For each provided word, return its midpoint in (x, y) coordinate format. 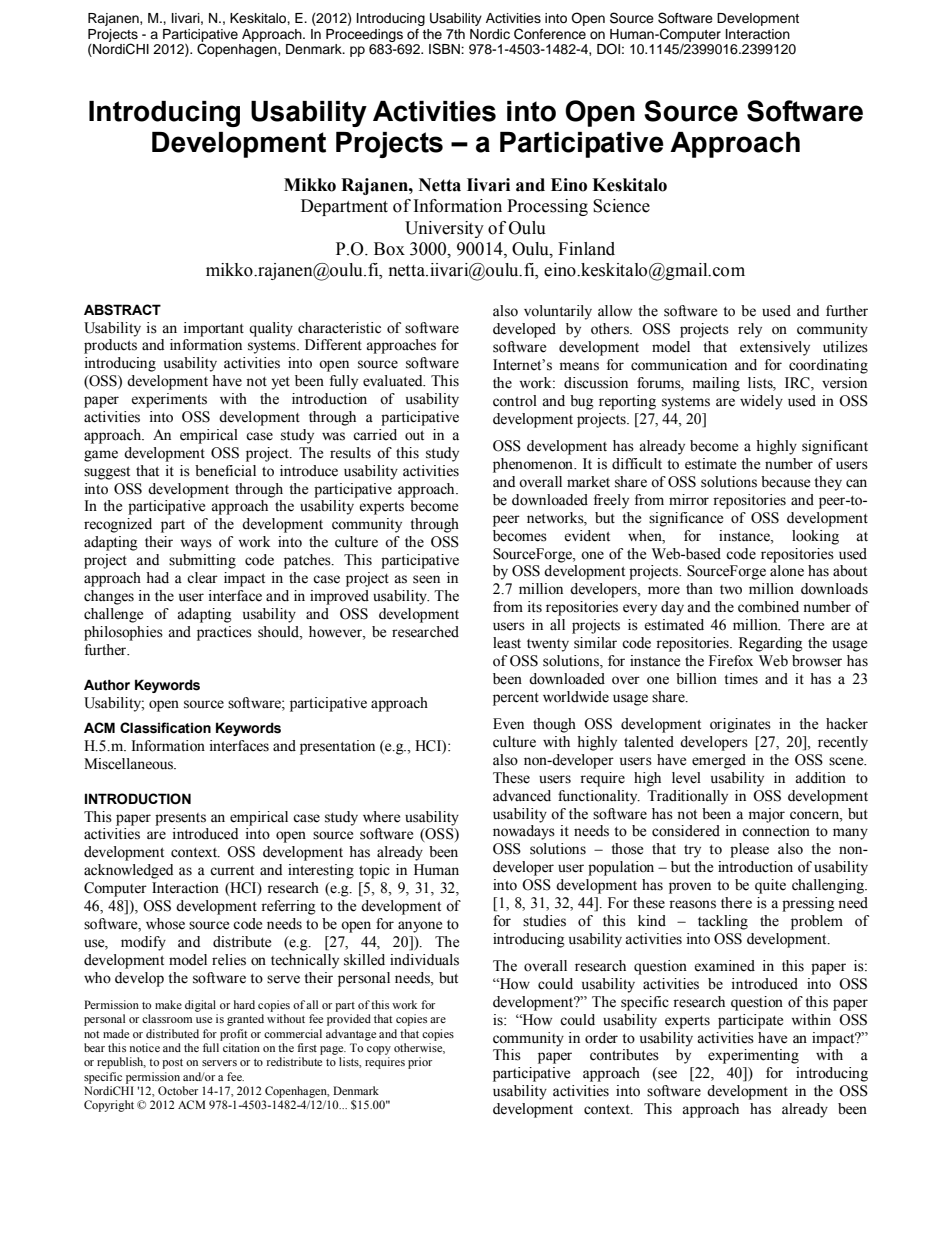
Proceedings (364, 35)
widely (761, 402)
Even (508, 724)
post (172, 1064)
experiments (169, 400)
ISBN (445, 49)
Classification (165, 728)
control (515, 401)
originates (740, 725)
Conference (550, 34)
